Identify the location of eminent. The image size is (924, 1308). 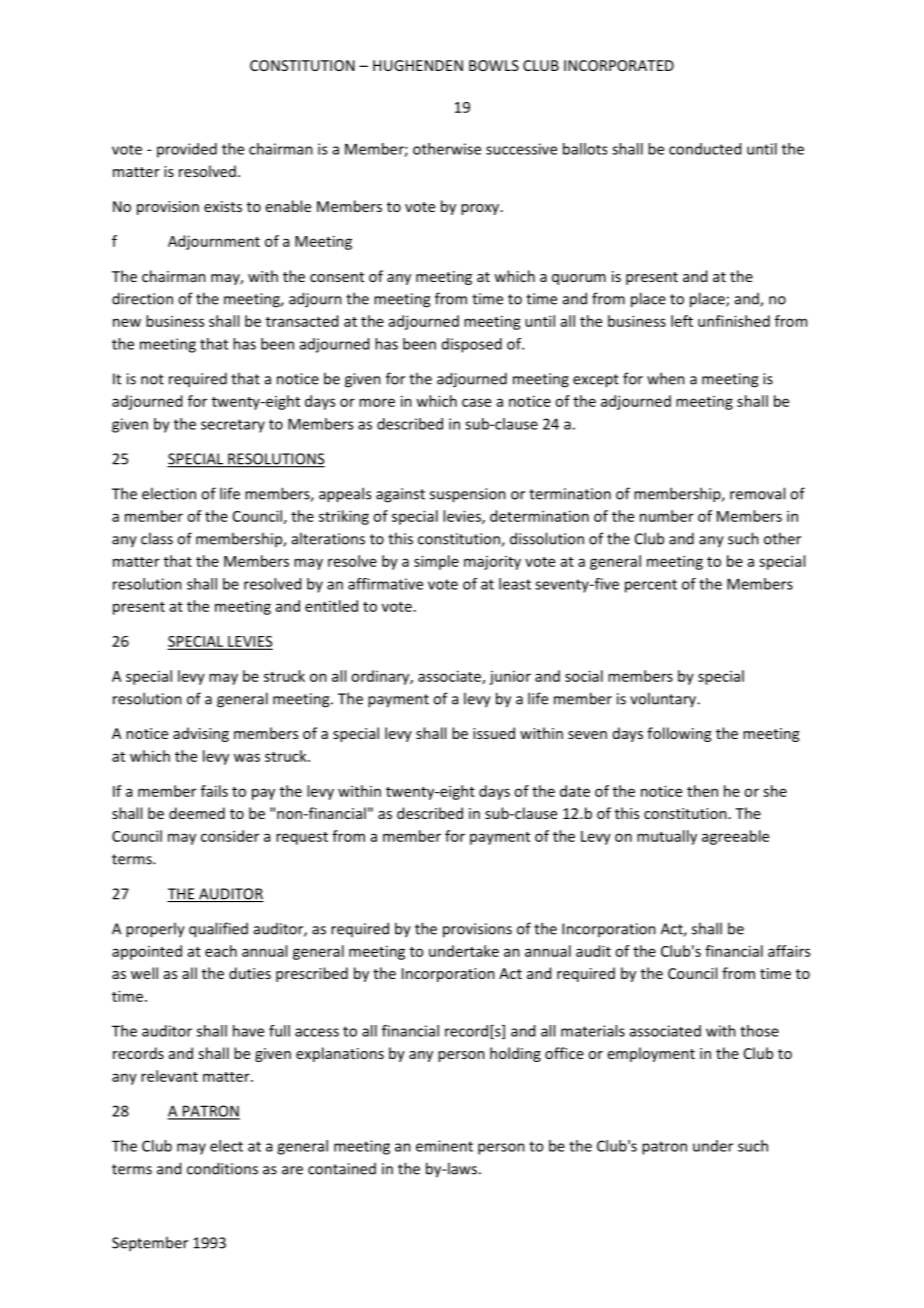
(444, 1146).
